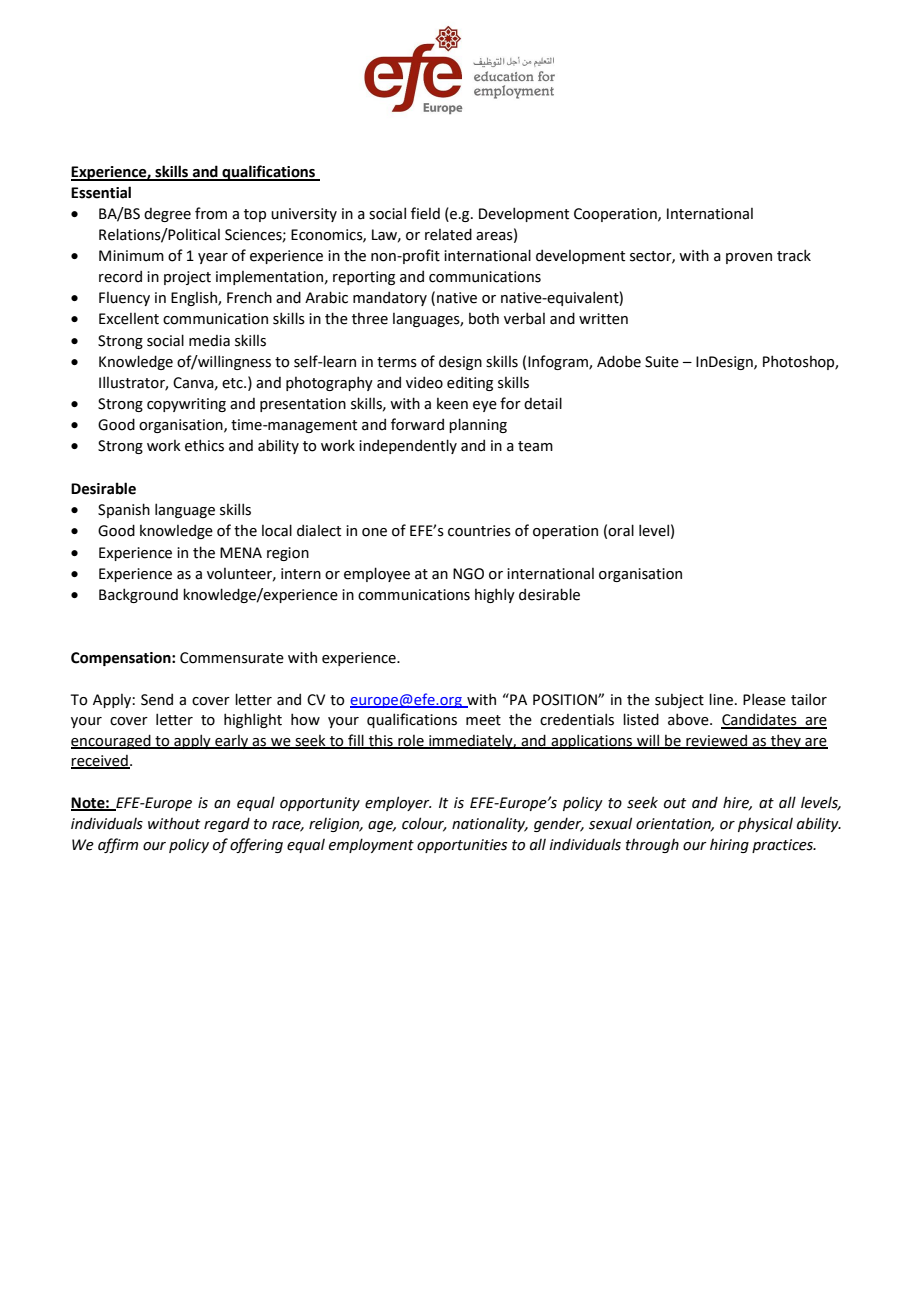 The height and width of the page is (1316, 903). What do you see at coordinates (124, 510) in the page?
I see `Spanish` at bounding box center [124, 510].
